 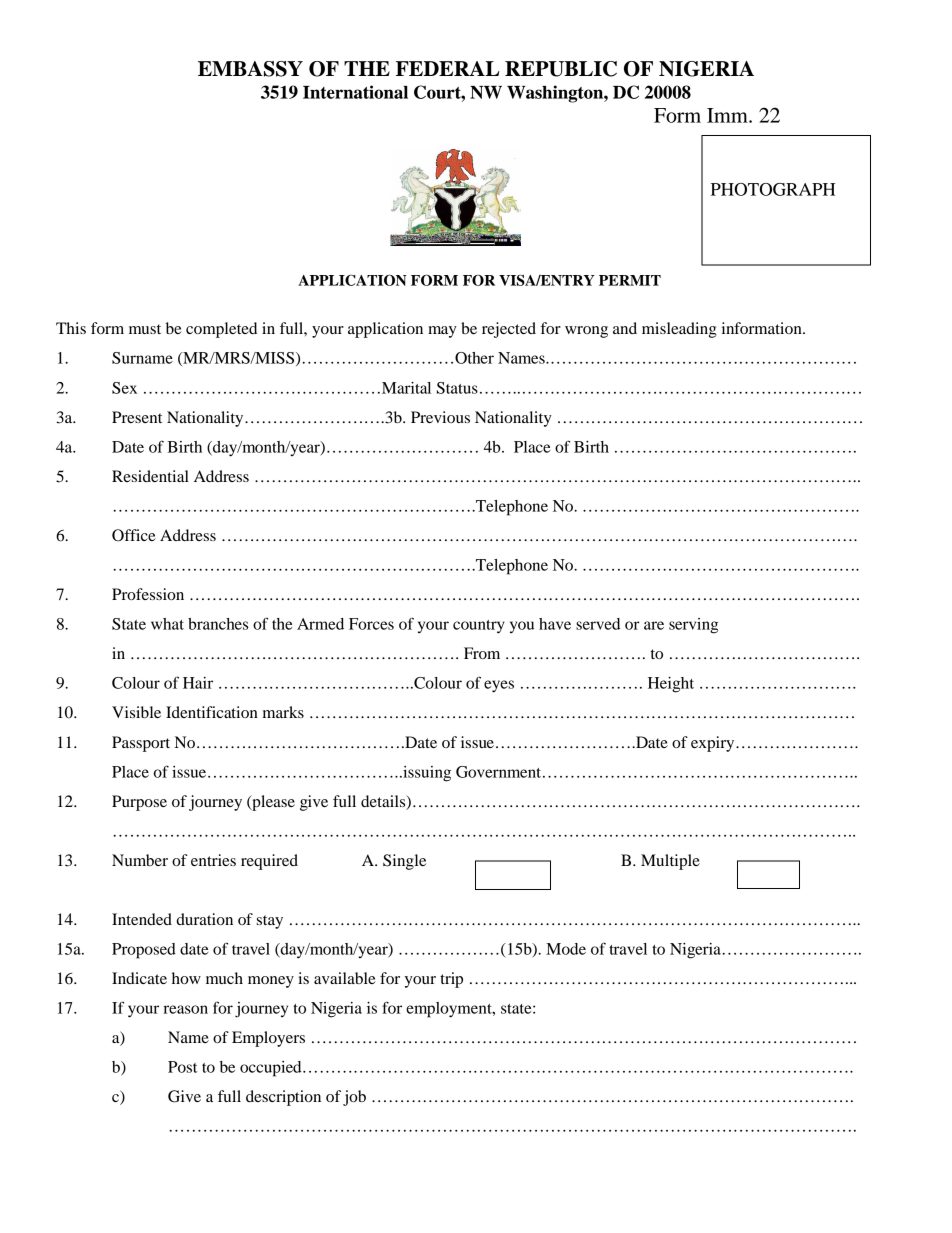 I want to click on FEDERAL, so click(x=448, y=68).
